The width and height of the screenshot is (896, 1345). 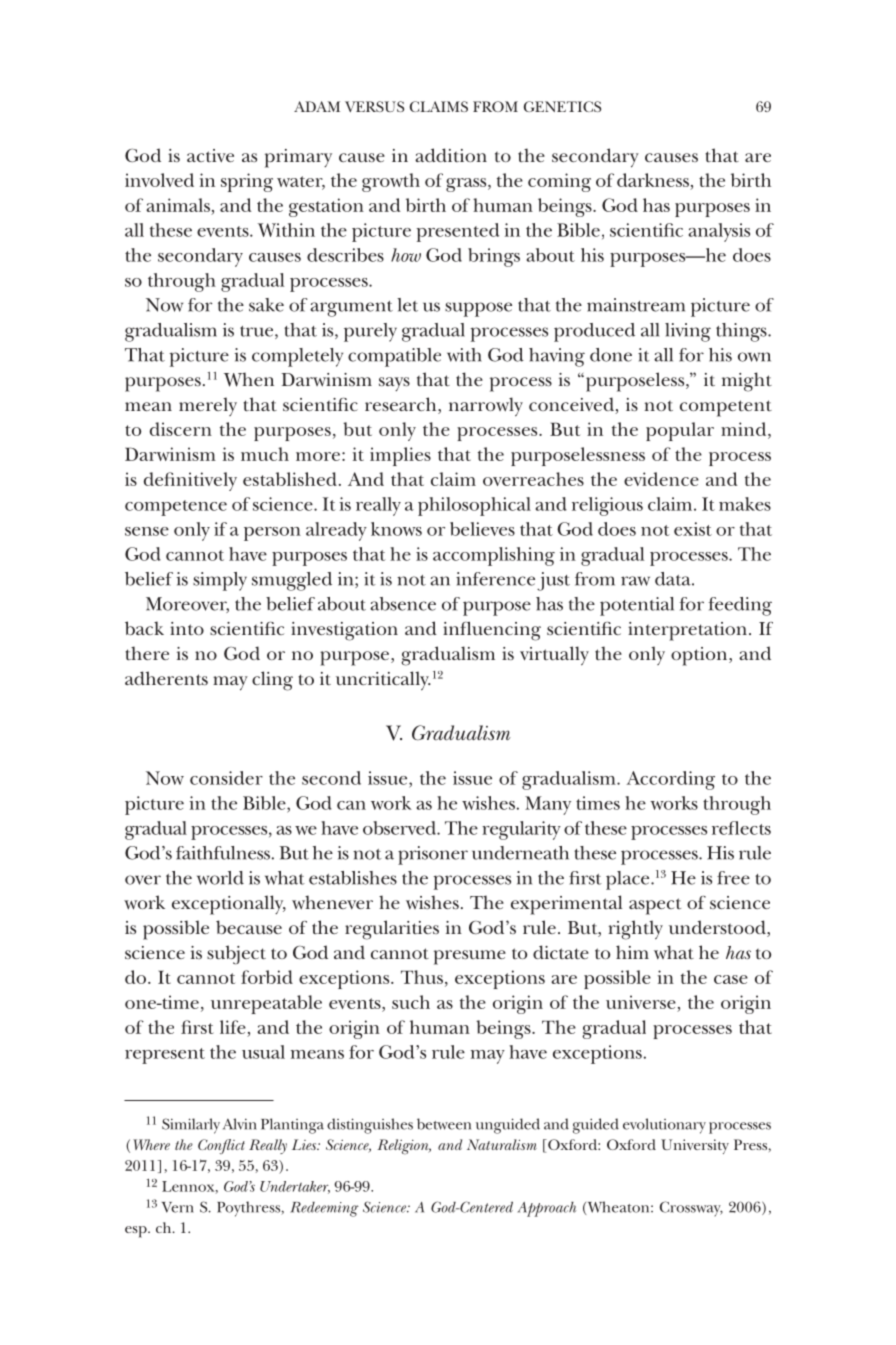 I want to click on exist, so click(x=693, y=529).
